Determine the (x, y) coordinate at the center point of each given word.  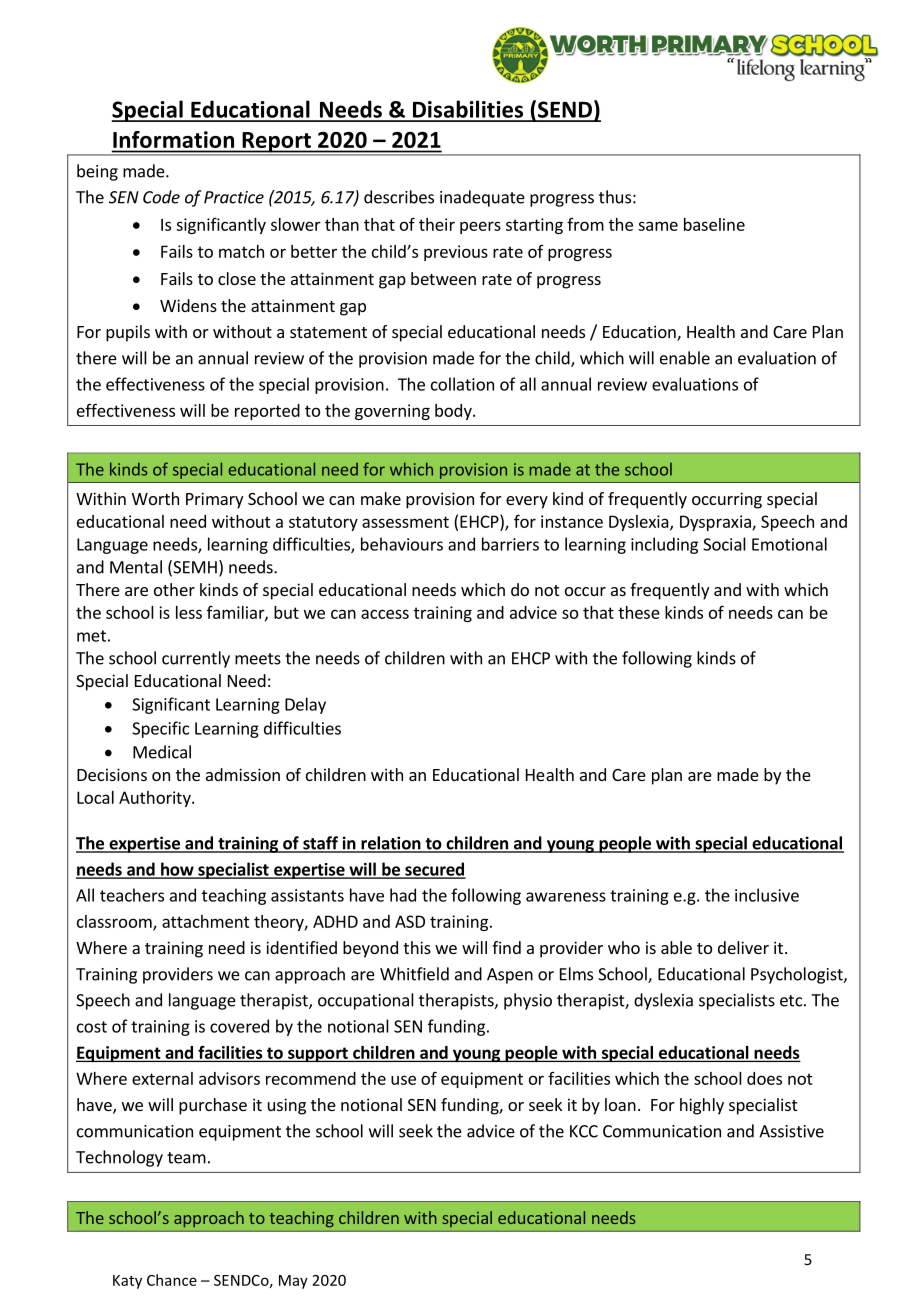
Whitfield (414, 974)
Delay (305, 705)
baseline (714, 224)
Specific (160, 729)
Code (161, 197)
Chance (172, 1280)
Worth (155, 498)
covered (239, 1026)
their (437, 224)
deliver (743, 947)
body (454, 412)
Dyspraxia (716, 523)
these (639, 612)
